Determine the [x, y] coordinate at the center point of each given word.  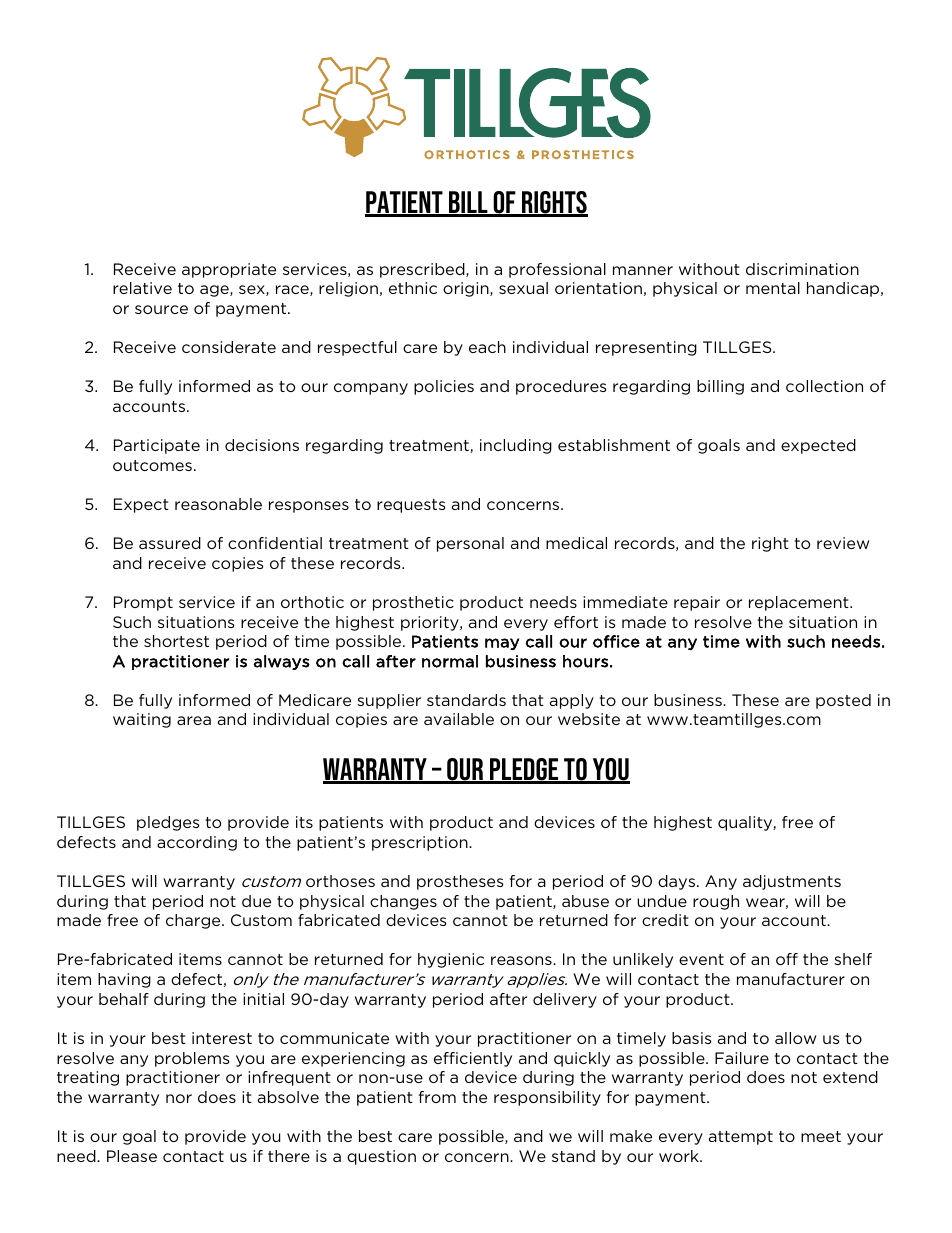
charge [194, 921]
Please [132, 1156]
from [437, 1097]
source [161, 309]
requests [411, 506]
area [194, 720]
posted [843, 701]
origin [467, 289]
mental [773, 288]
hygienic [451, 960]
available [459, 719]
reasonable [218, 504]
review [843, 543]
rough [716, 902]
